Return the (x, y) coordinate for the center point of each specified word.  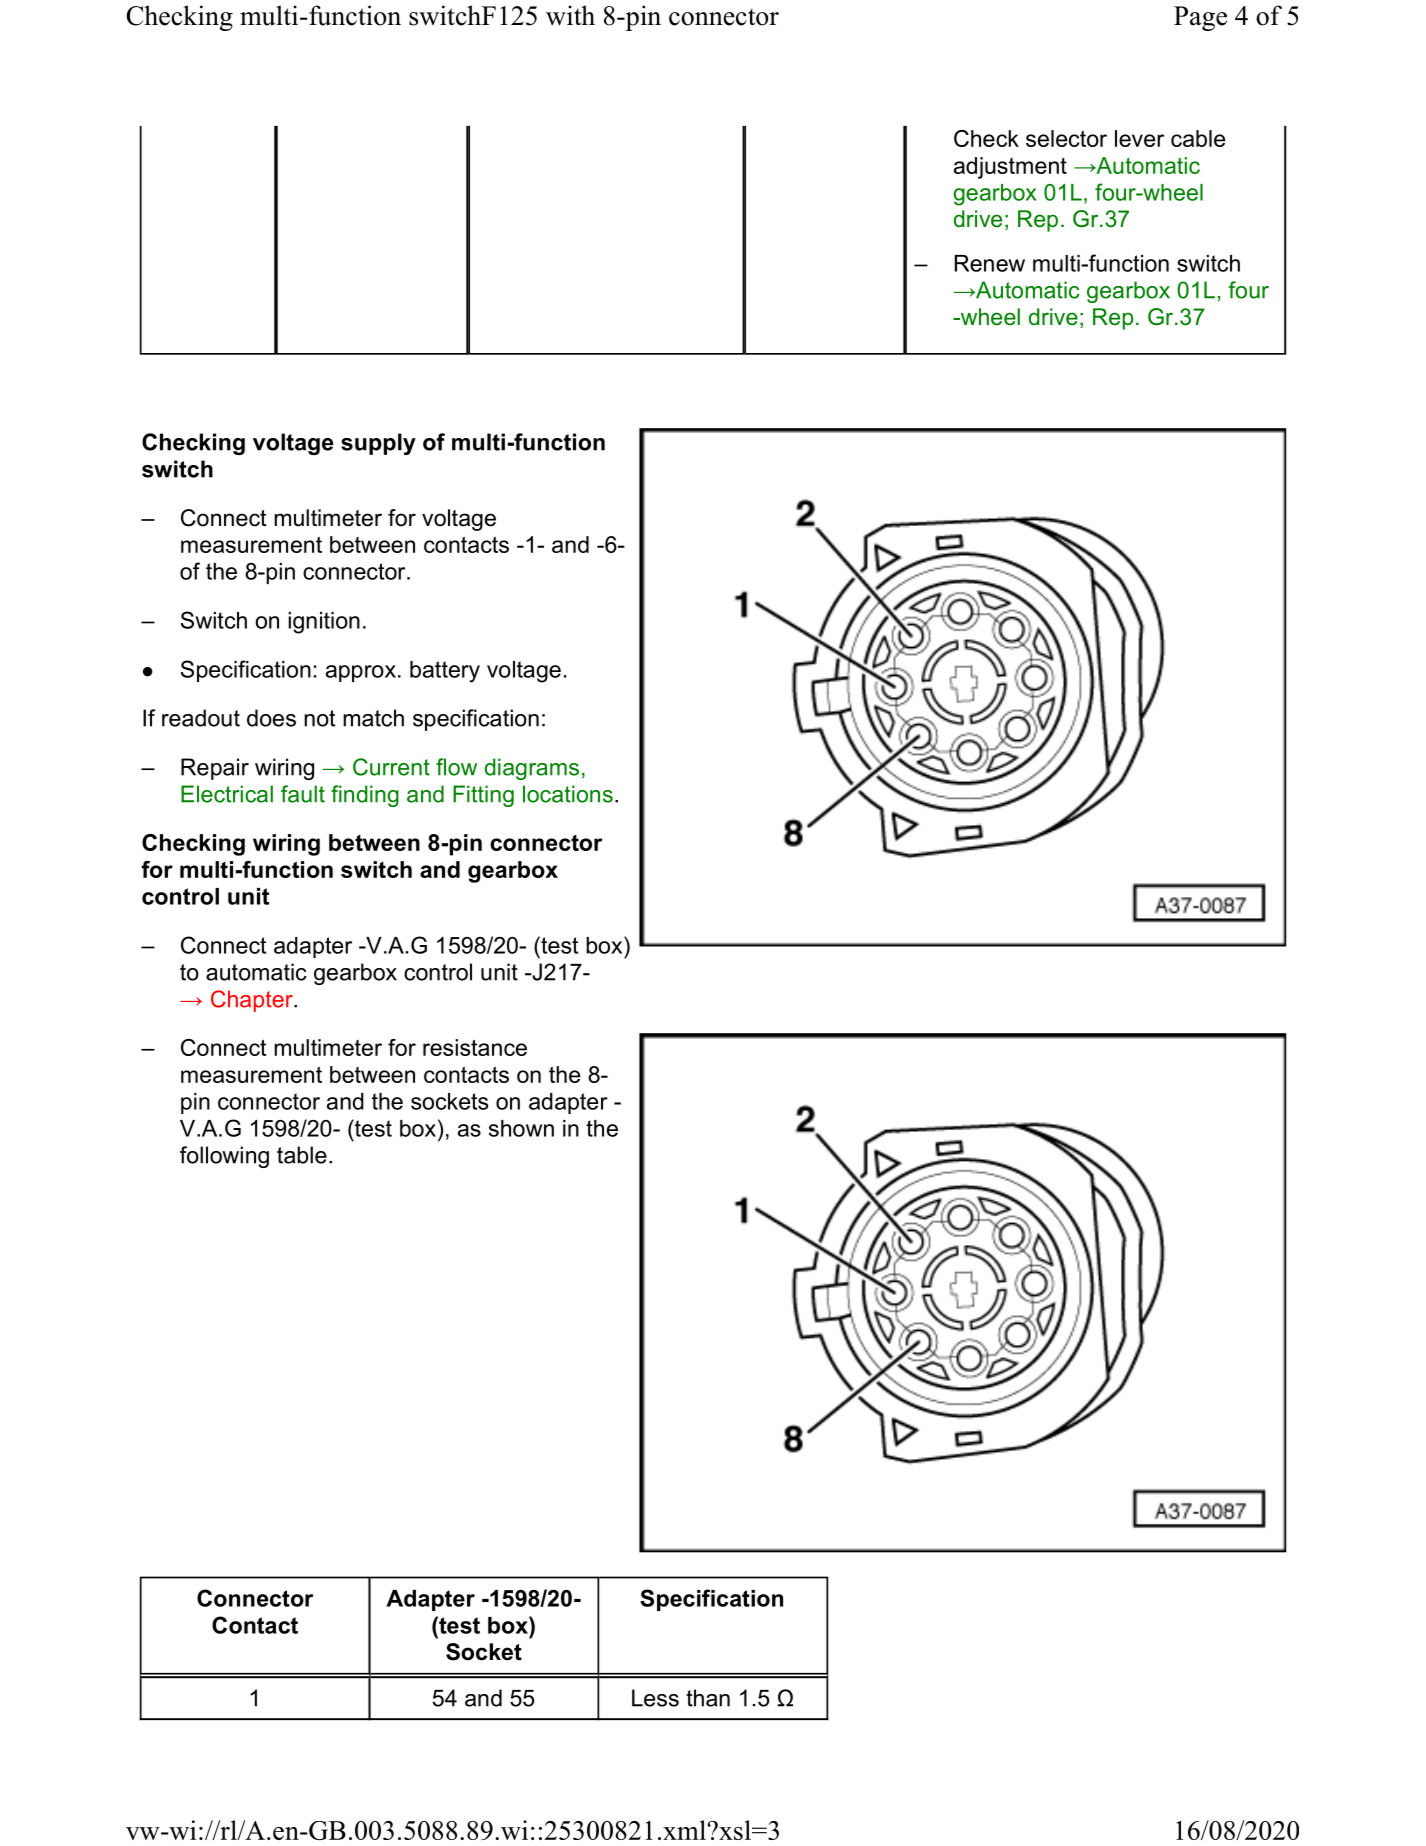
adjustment (1010, 168)
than (708, 1698)
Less (655, 1698)
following (224, 1157)
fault (303, 794)
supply (378, 444)
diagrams (532, 769)
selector (1066, 138)
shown (521, 1128)
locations (568, 794)
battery (445, 672)
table (302, 1155)
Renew (990, 263)
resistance (475, 1047)
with (570, 15)
